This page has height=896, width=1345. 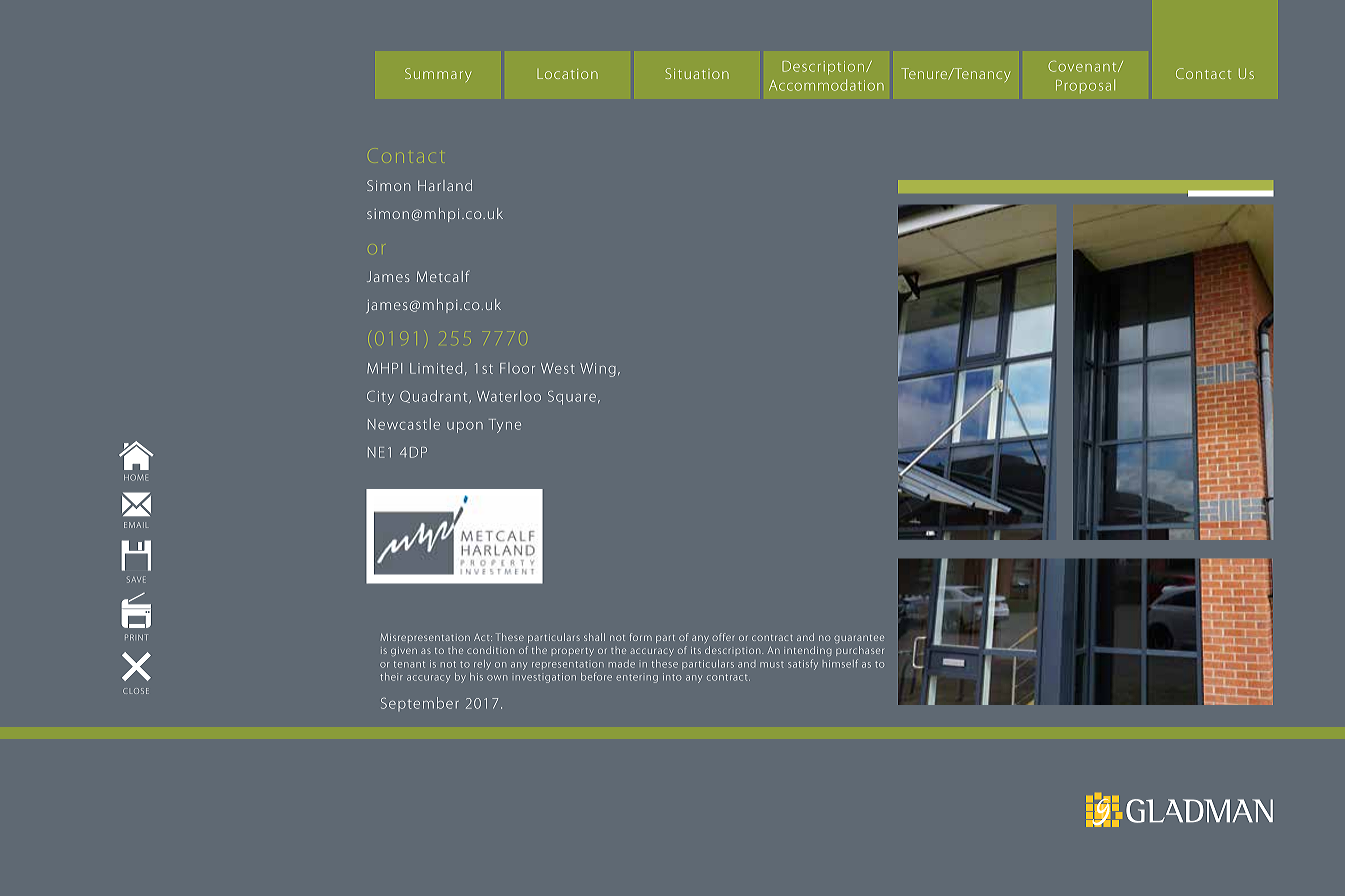 What do you see at coordinates (438, 75) in the page?
I see `Summary` at bounding box center [438, 75].
